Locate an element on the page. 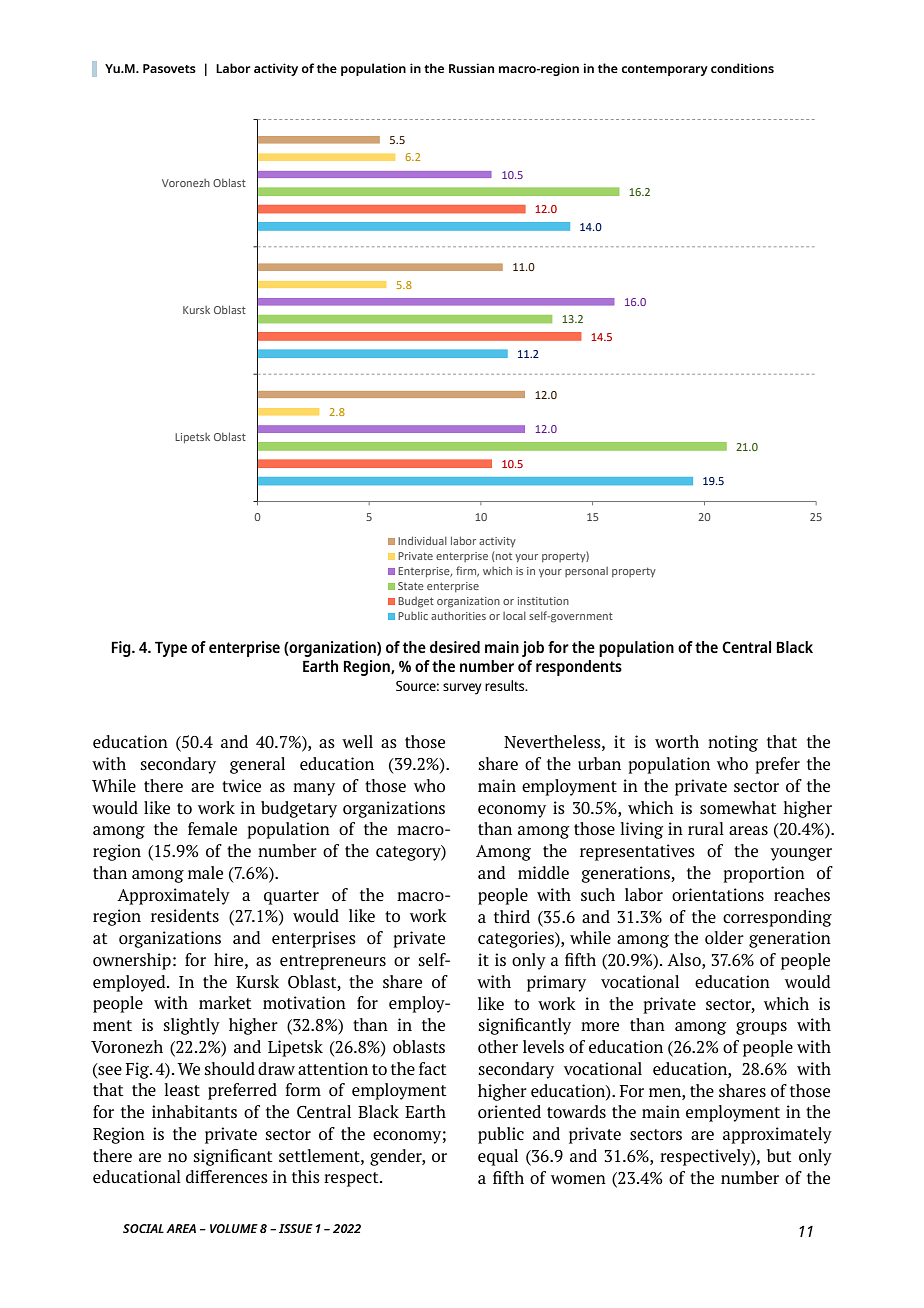  differences is located at coordinates (227, 1176).
